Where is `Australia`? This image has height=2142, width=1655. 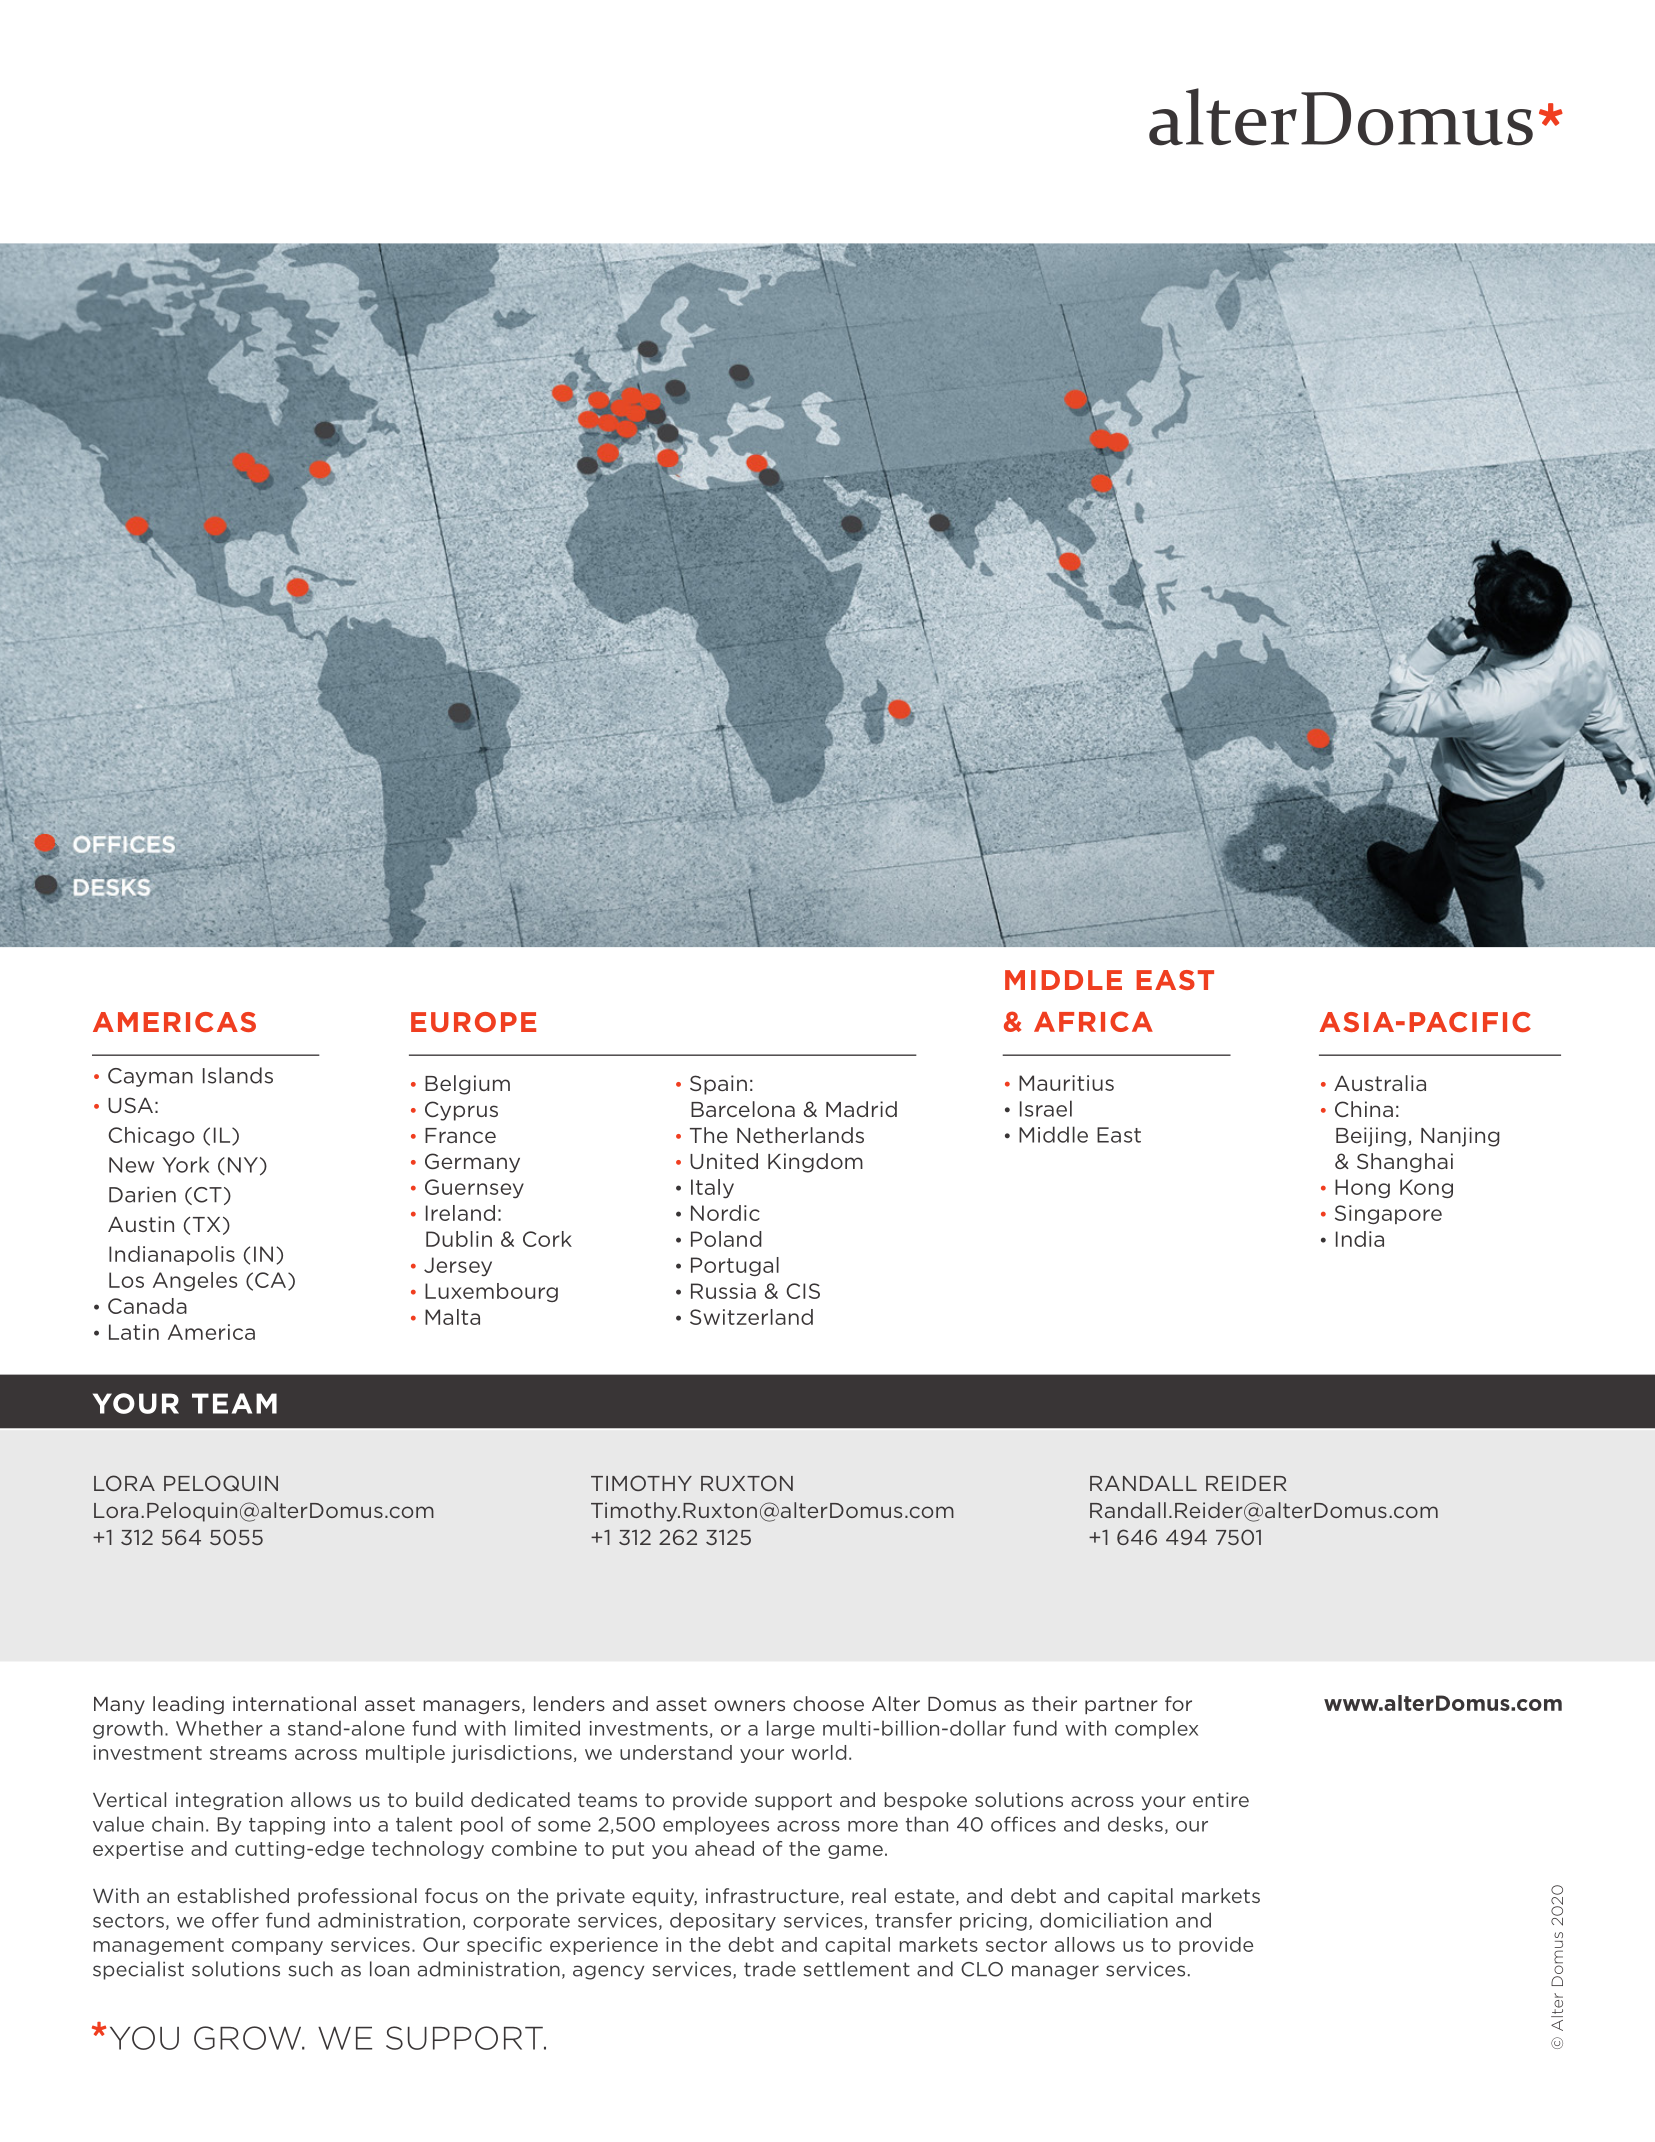 Australia is located at coordinates (1380, 1083).
